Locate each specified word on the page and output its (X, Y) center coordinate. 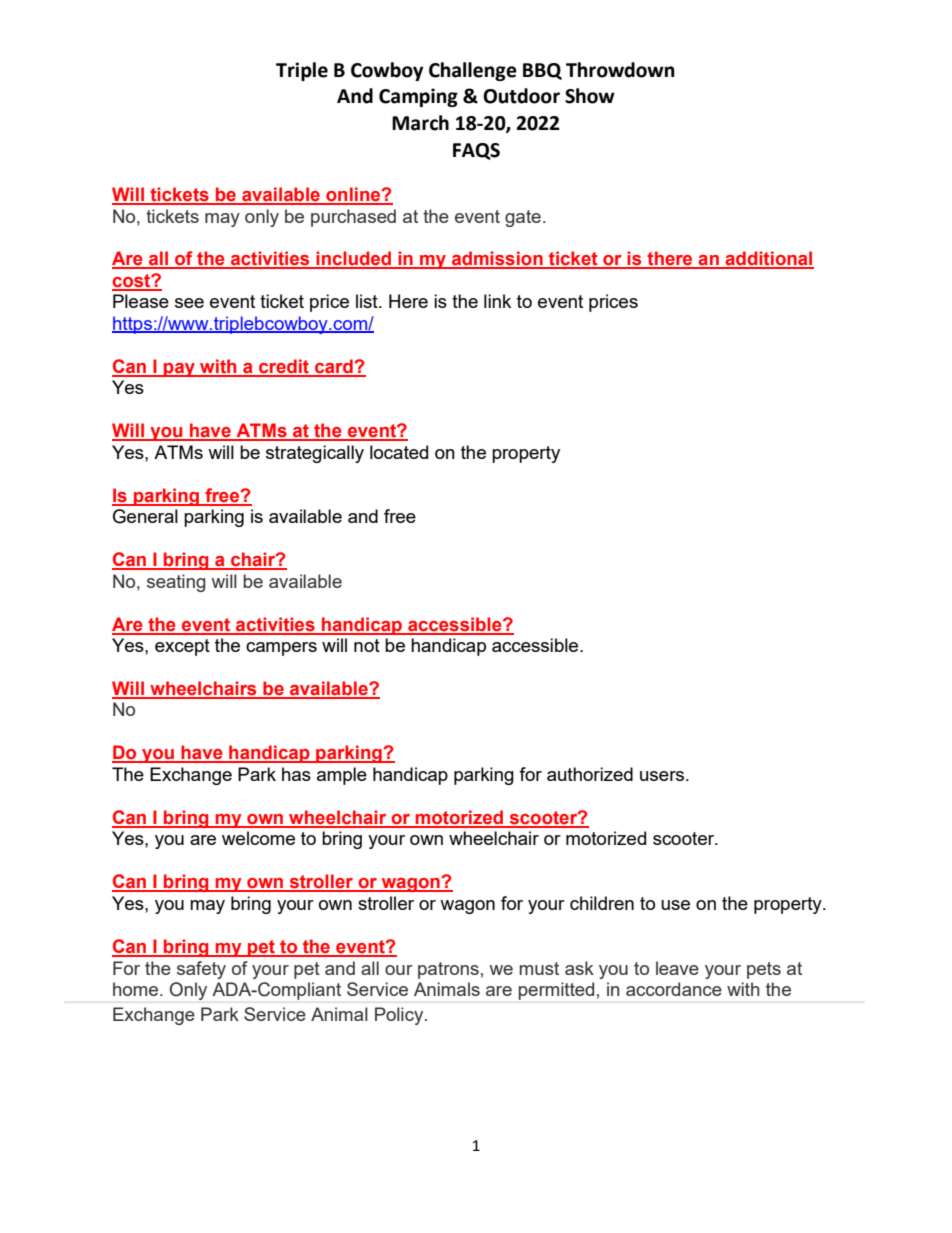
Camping (418, 97)
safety (201, 970)
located (399, 452)
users (662, 776)
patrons (448, 970)
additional (768, 259)
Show (590, 96)
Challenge (473, 71)
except (182, 647)
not (367, 645)
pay (179, 370)
